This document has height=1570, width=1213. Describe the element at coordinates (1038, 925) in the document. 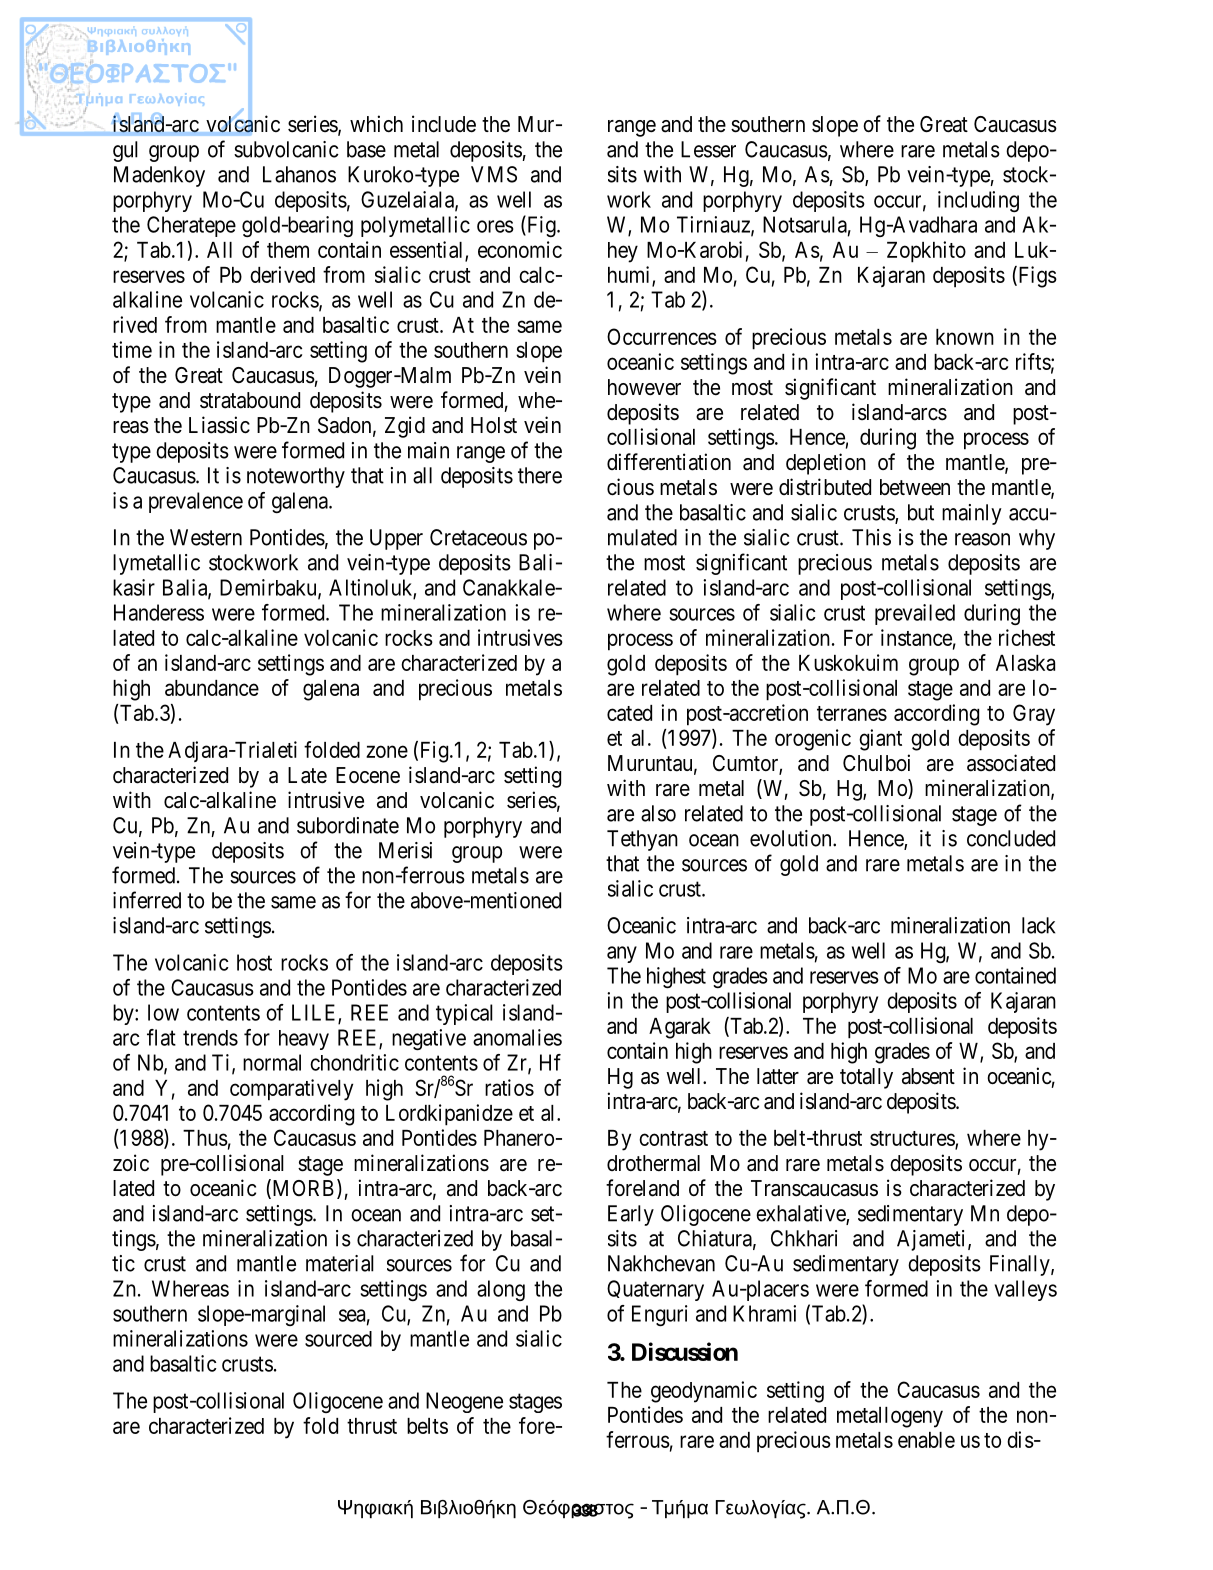

I see `lack` at that location.
